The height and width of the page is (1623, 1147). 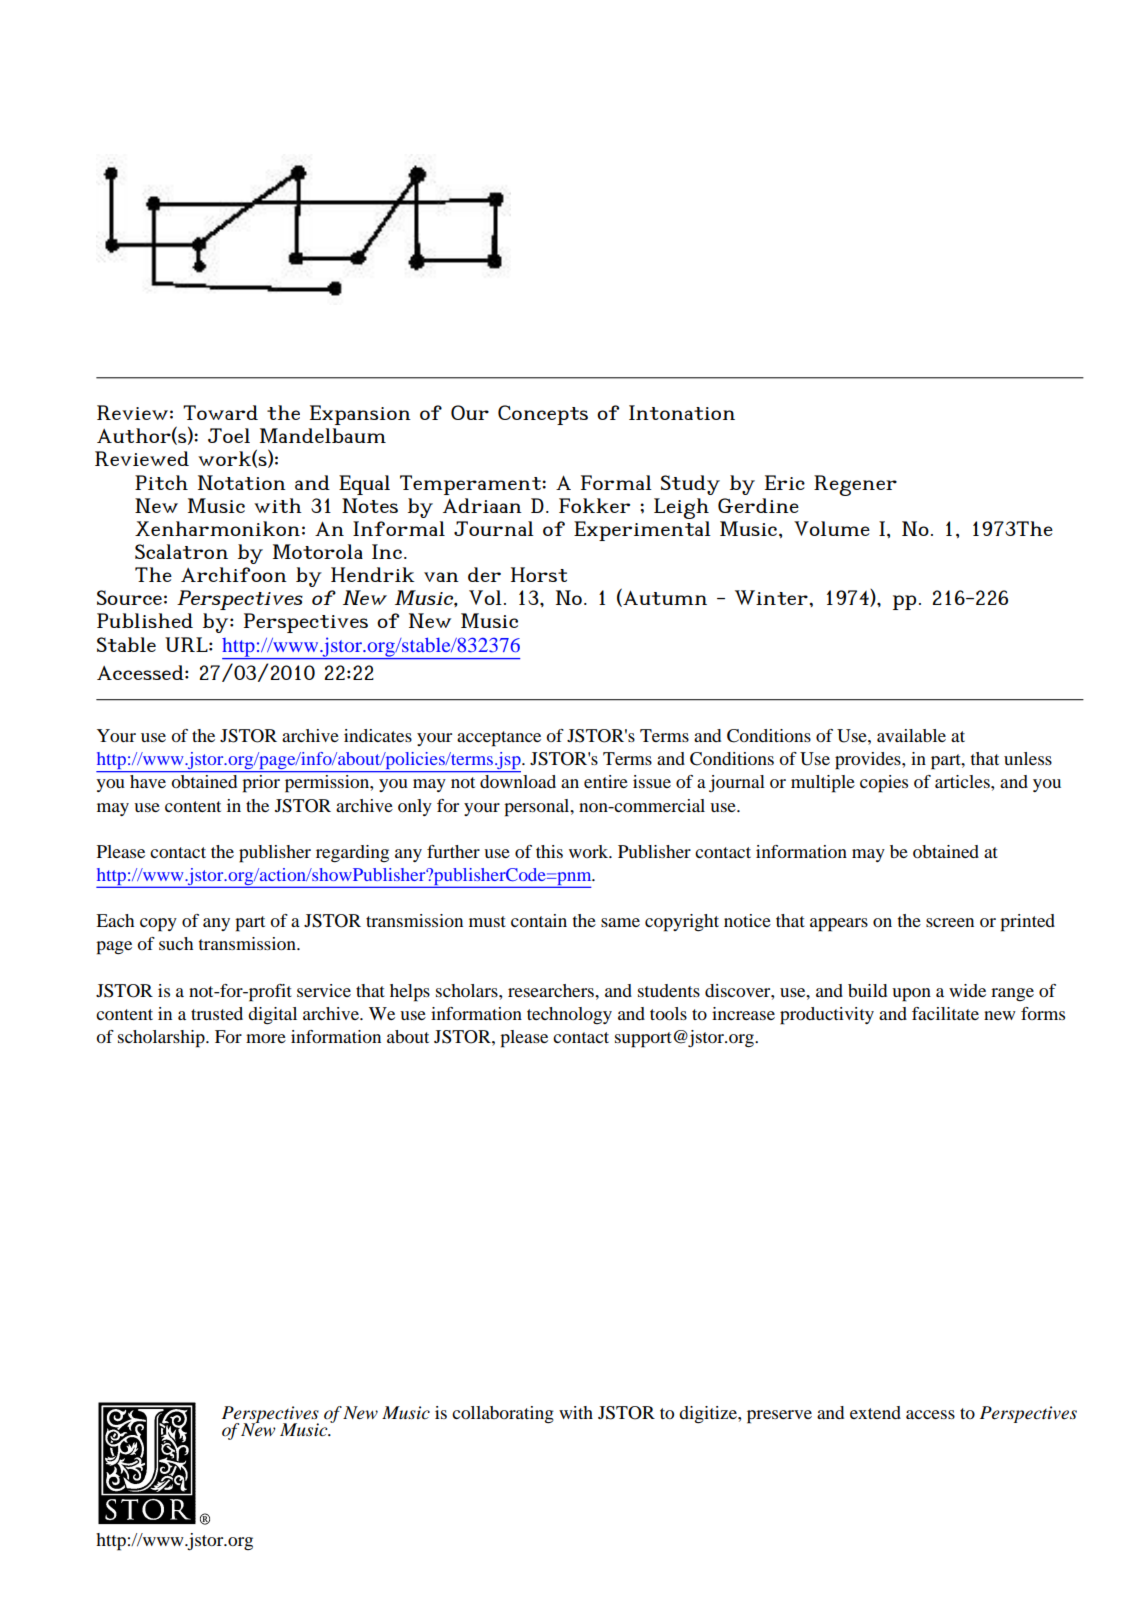 What do you see at coordinates (538, 808) in the page?
I see `personal` at bounding box center [538, 808].
